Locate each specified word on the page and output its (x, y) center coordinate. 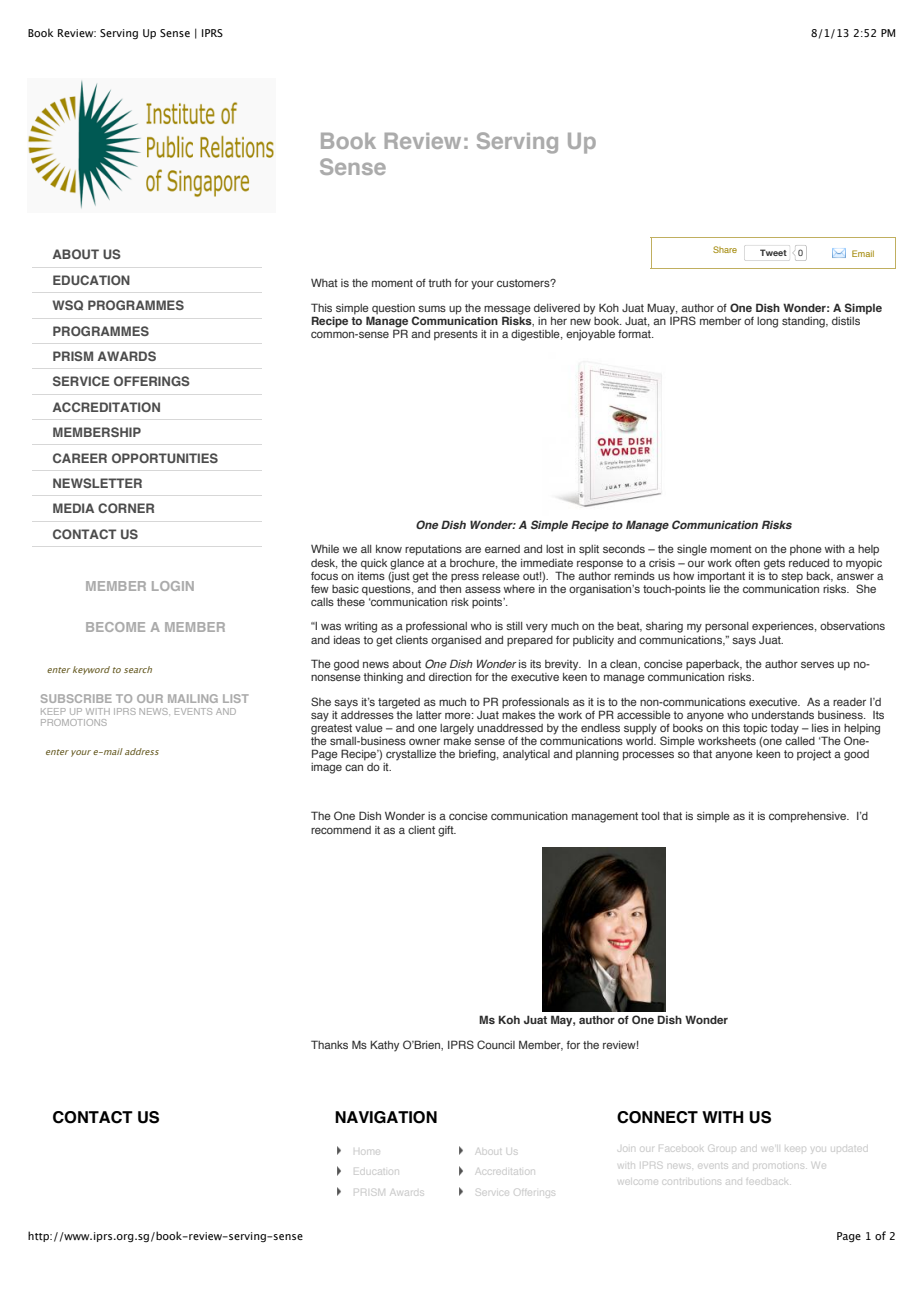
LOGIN (173, 586)
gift (447, 831)
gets (774, 564)
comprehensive (808, 817)
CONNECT (657, 1117)
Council (496, 1044)
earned (502, 549)
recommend (341, 830)
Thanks (329, 1044)
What (324, 282)
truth (439, 283)
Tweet (773, 252)
